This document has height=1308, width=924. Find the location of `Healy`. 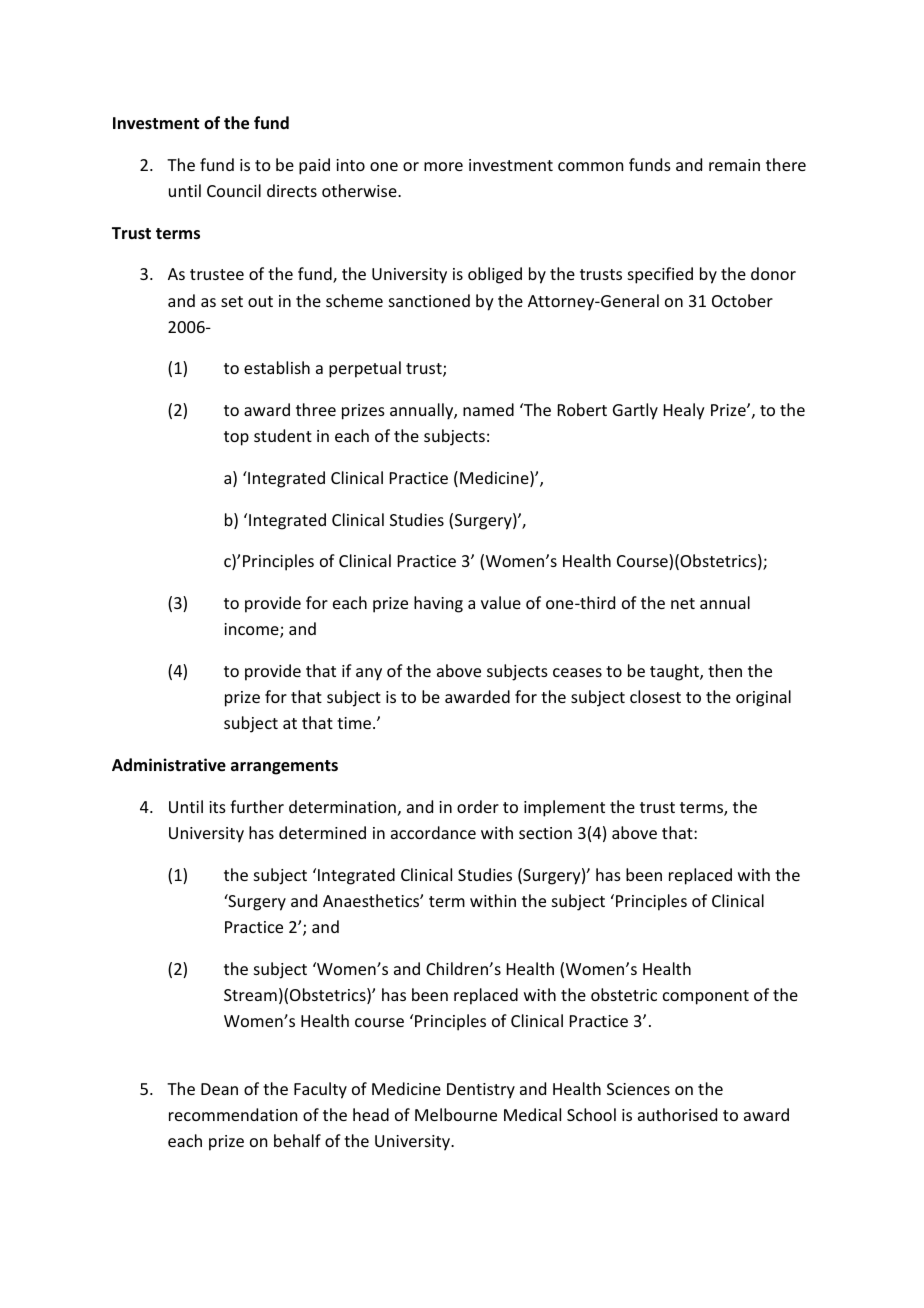

Healy is located at coordinates (684, 411).
